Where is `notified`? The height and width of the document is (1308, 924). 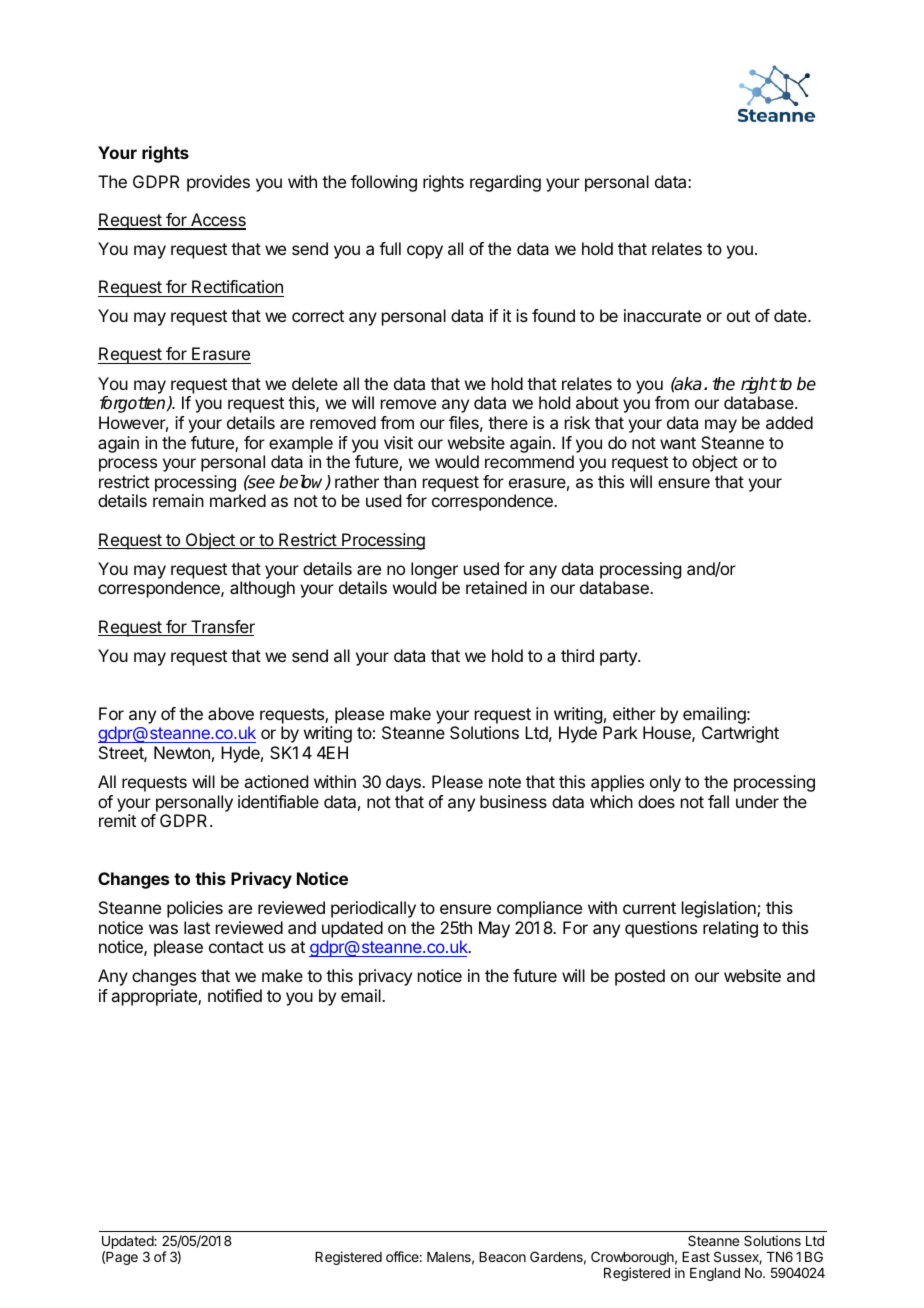 notified is located at coordinates (235, 995).
